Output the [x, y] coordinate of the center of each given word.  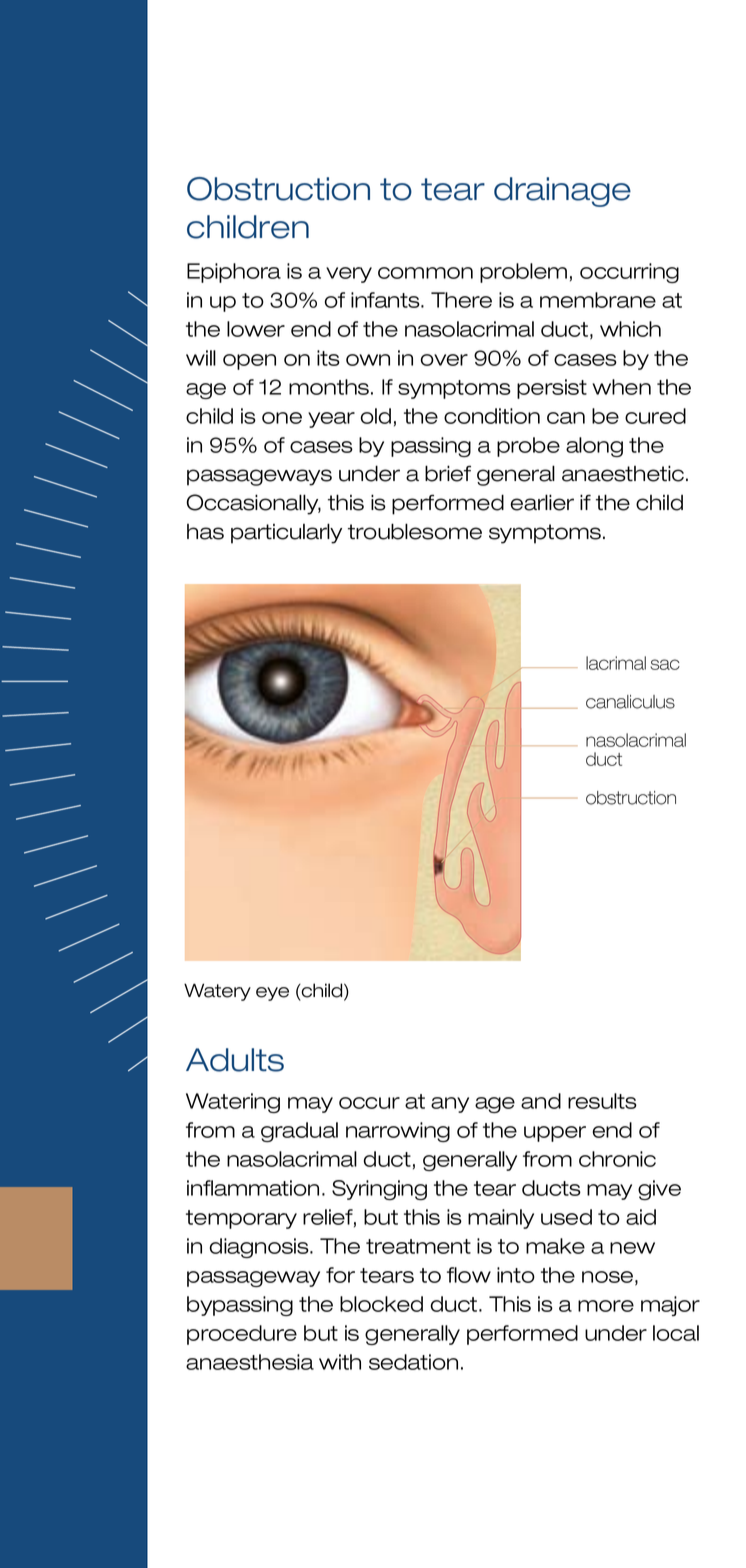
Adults [235, 1060]
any [450, 1105]
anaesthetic [623, 473]
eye [272, 994]
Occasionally [253, 504]
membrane [598, 300]
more [606, 1306]
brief [448, 473]
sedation [413, 1362]
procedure [242, 1335]
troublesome [415, 531]
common [425, 273]
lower [256, 329]
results [602, 1101]
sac [665, 664]
